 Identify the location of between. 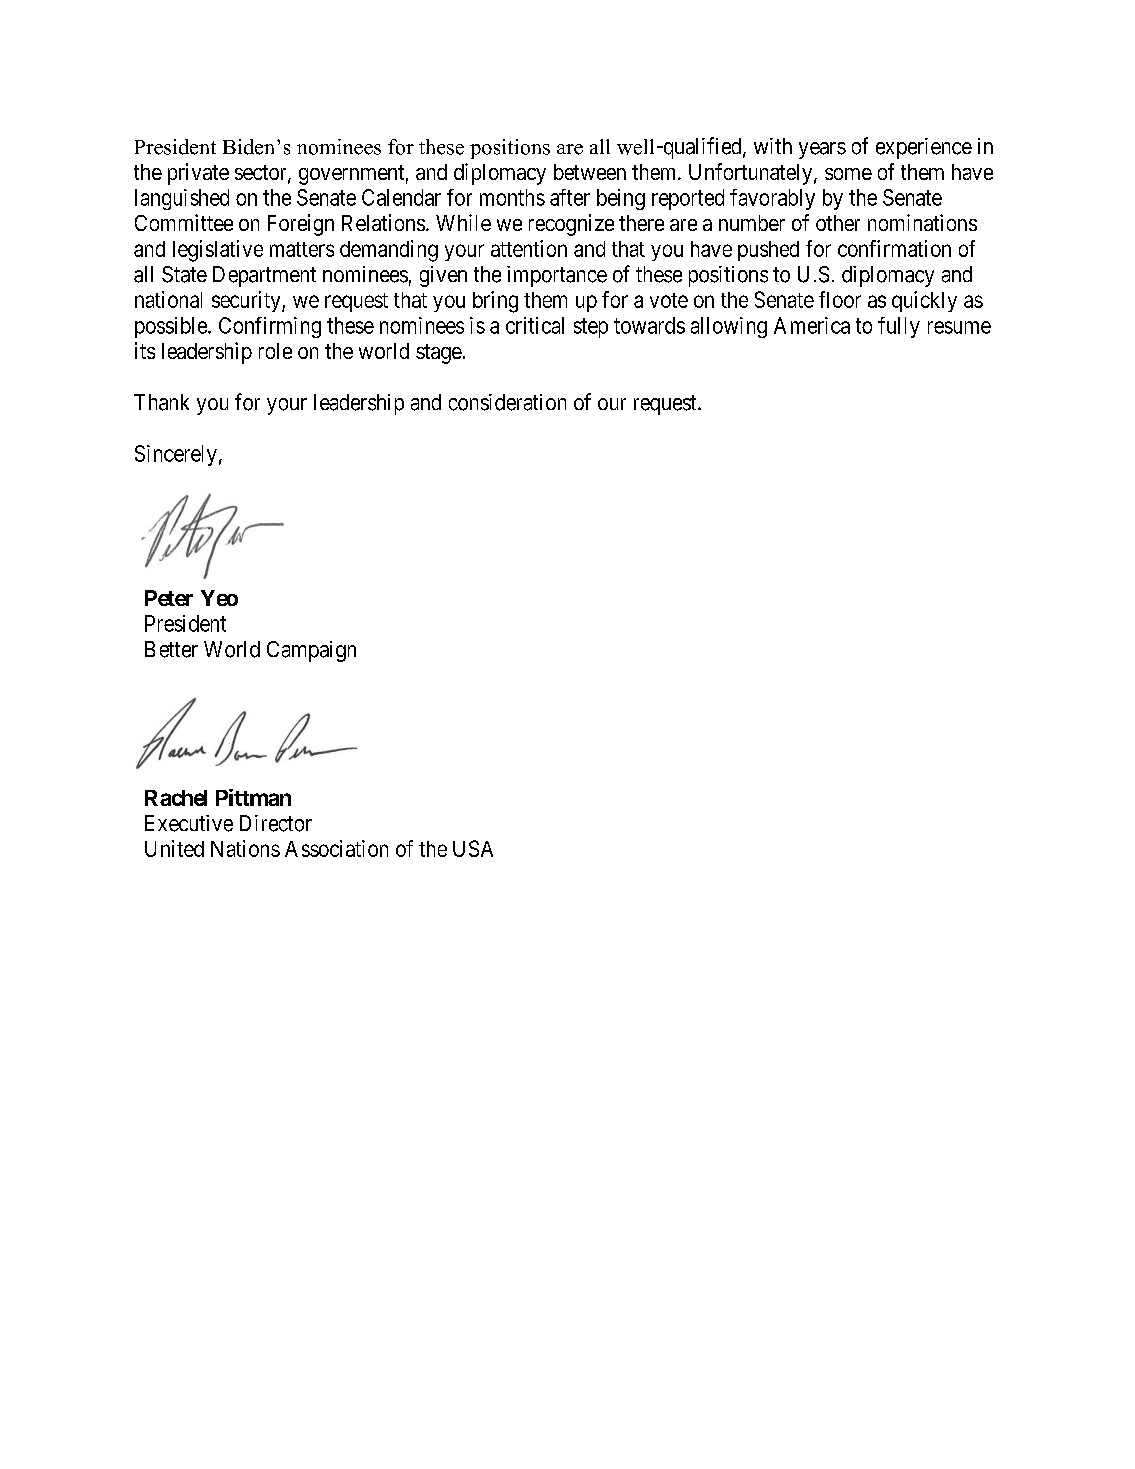
(590, 172).
